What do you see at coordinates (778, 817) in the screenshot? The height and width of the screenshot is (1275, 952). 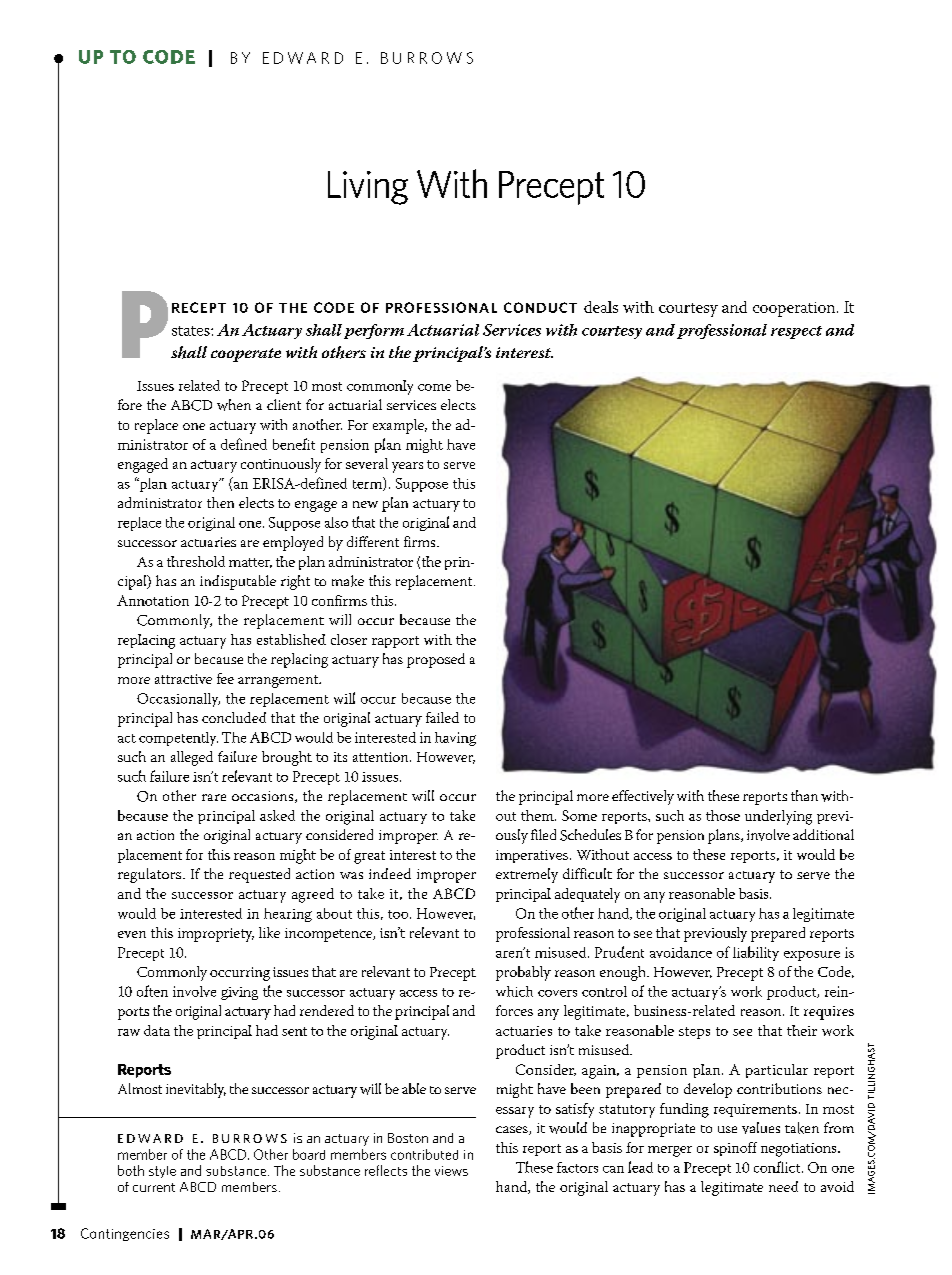 I see `underlying` at bounding box center [778, 817].
